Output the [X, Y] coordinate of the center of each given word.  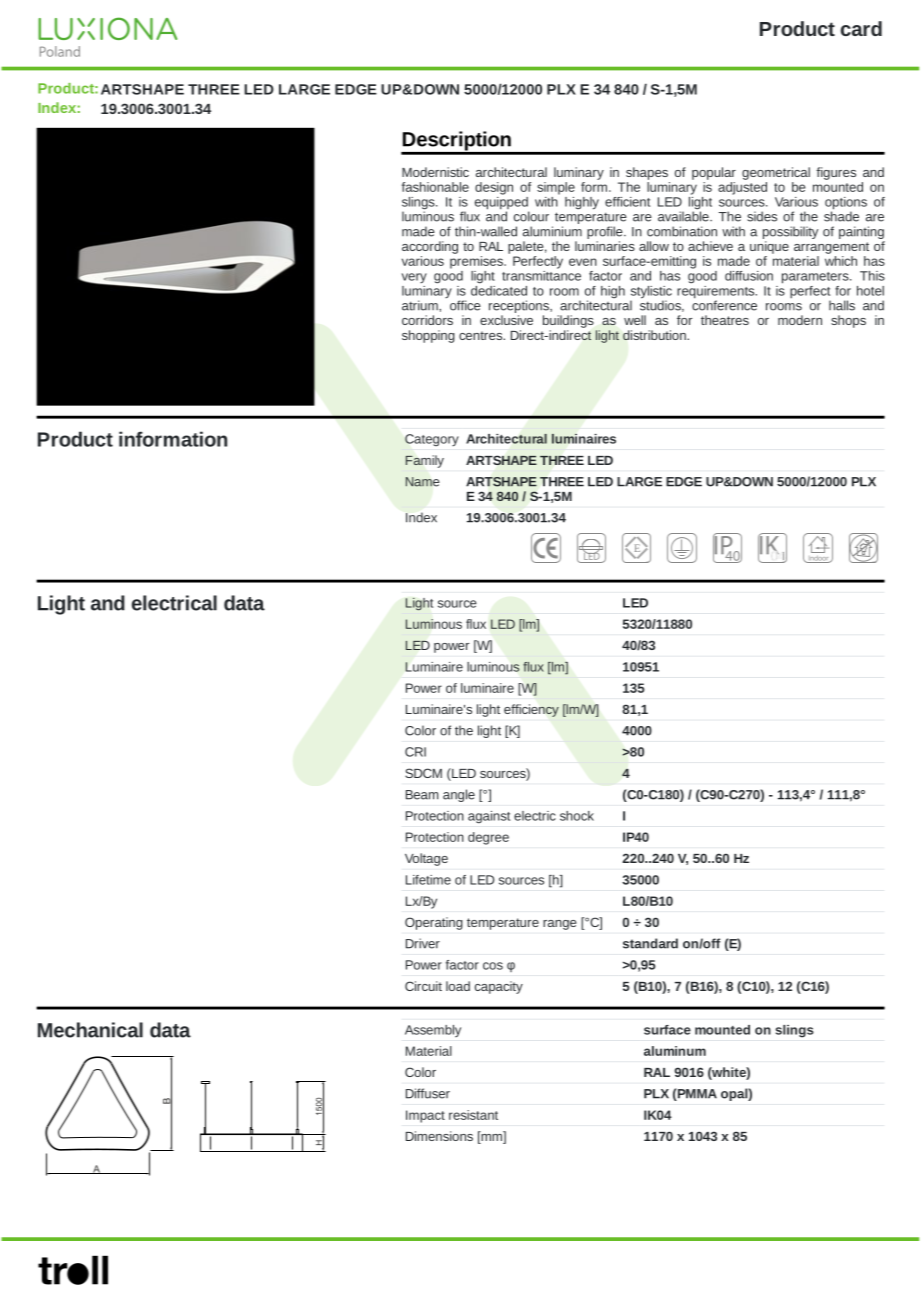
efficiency [531, 710]
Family [425, 461]
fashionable [435, 187]
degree [488, 838]
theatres [725, 320]
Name [422, 482]
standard [650, 943]
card [861, 28]
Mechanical [90, 1030]
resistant [473, 1115]
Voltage [426, 859]
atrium [421, 305]
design [494, 188]
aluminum [675, 1051]
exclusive [506, 320]
